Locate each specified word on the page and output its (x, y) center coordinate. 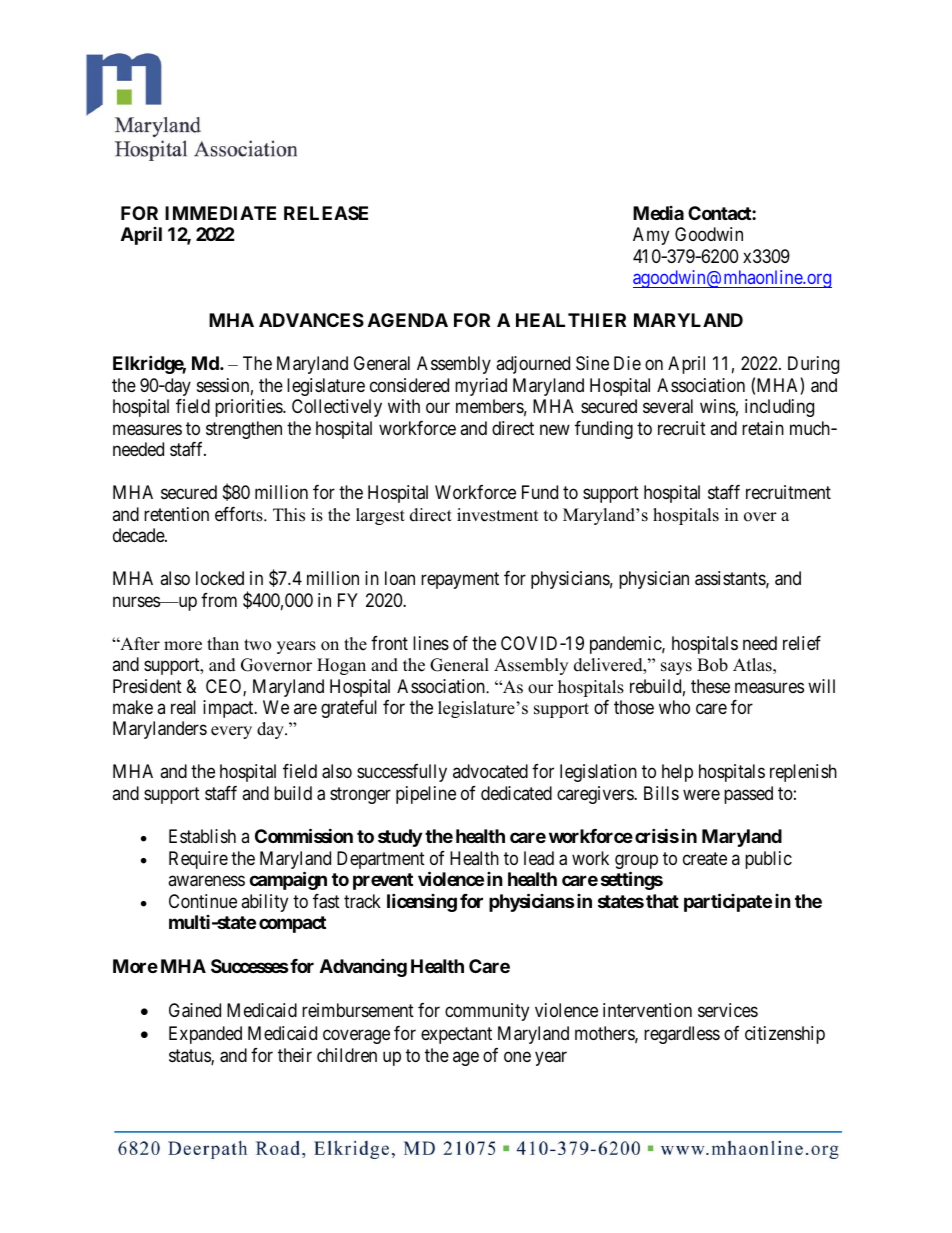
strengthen (244, 430)
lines (431, 643)
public (768, 860)
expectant (456, 1035)
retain (763, 428)
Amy (651, 236)
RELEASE (326, 213)
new (555, 429)
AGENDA (408, 320)
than (223, 643)
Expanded (205, 1035)
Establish (202, 836)
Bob (712, 665)
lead (539, 858)
